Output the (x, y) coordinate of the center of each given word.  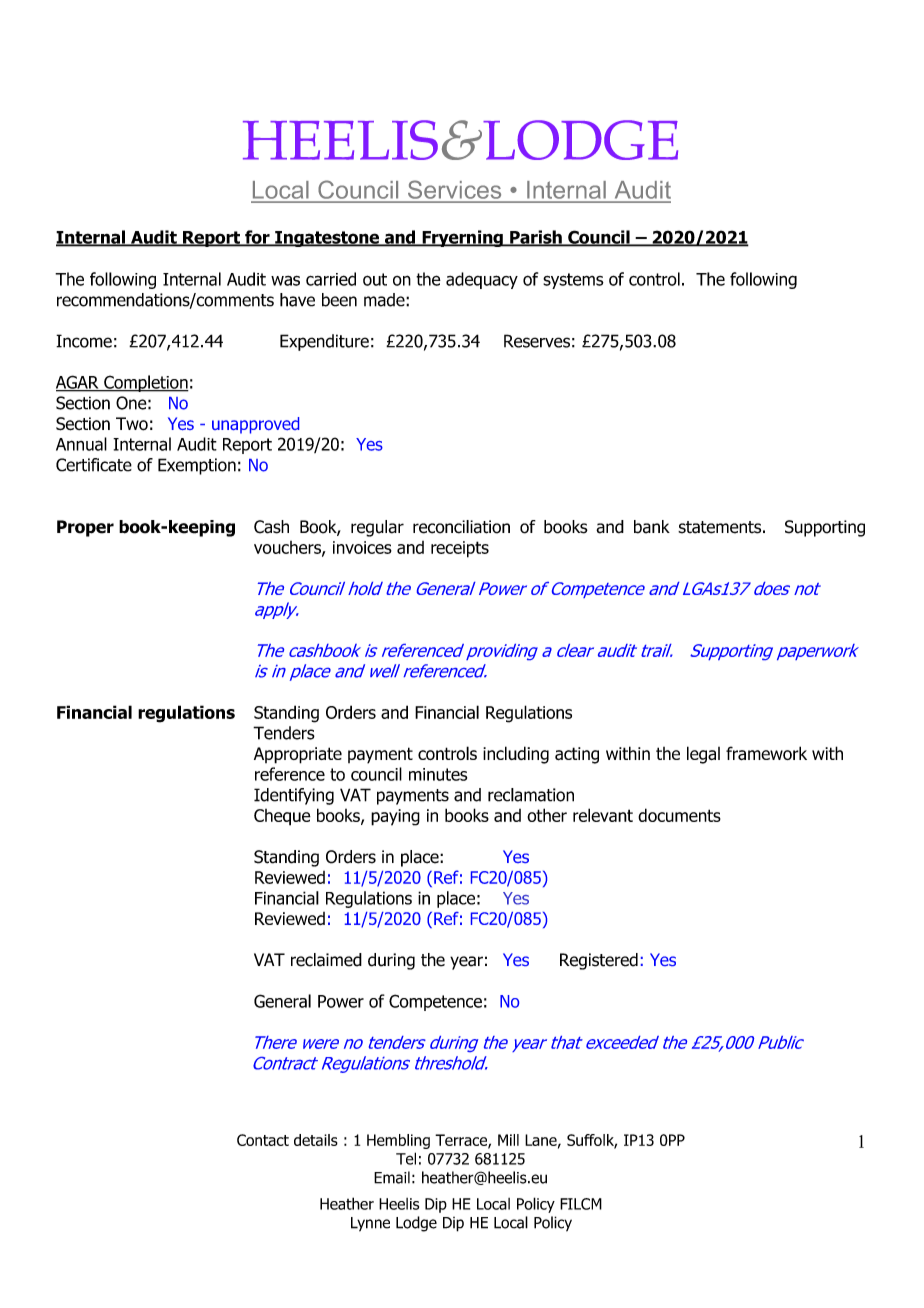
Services (454, 189)
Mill (508, 1140)
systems (573, 281)
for (257, 238)
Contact (263, 1140)
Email (392, 1177)
